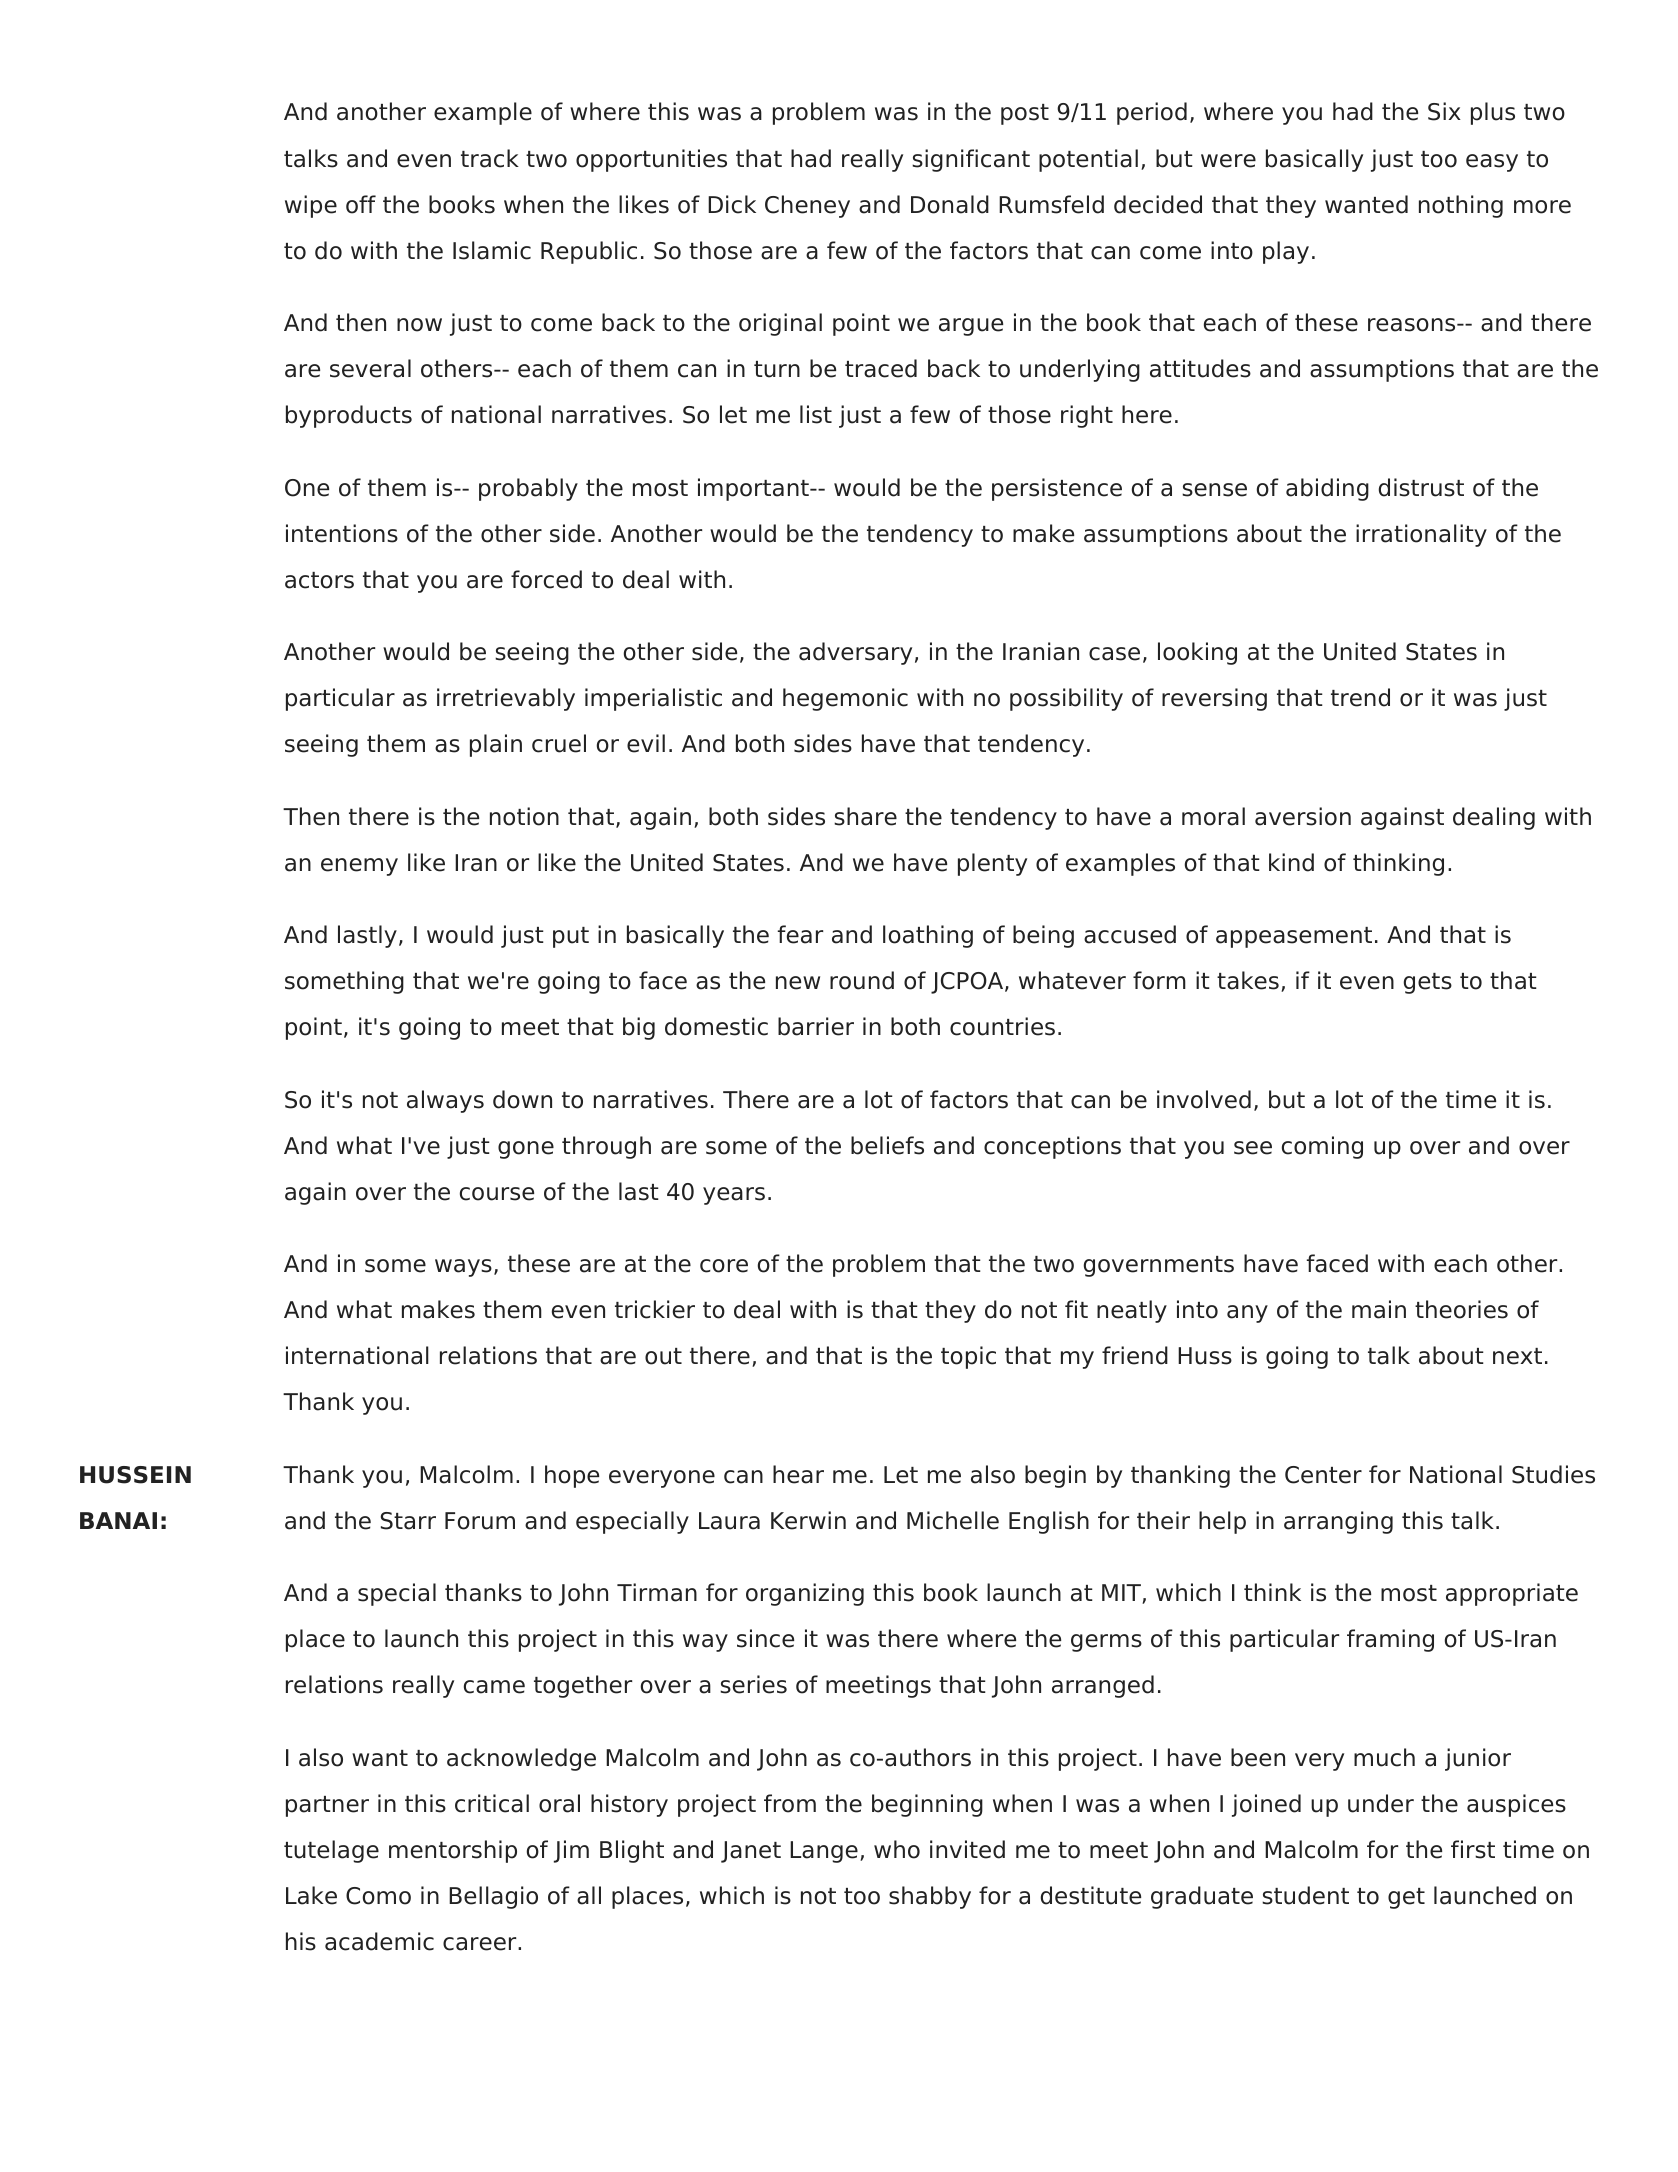  I want to click on shabby, so click(930, 1897).
